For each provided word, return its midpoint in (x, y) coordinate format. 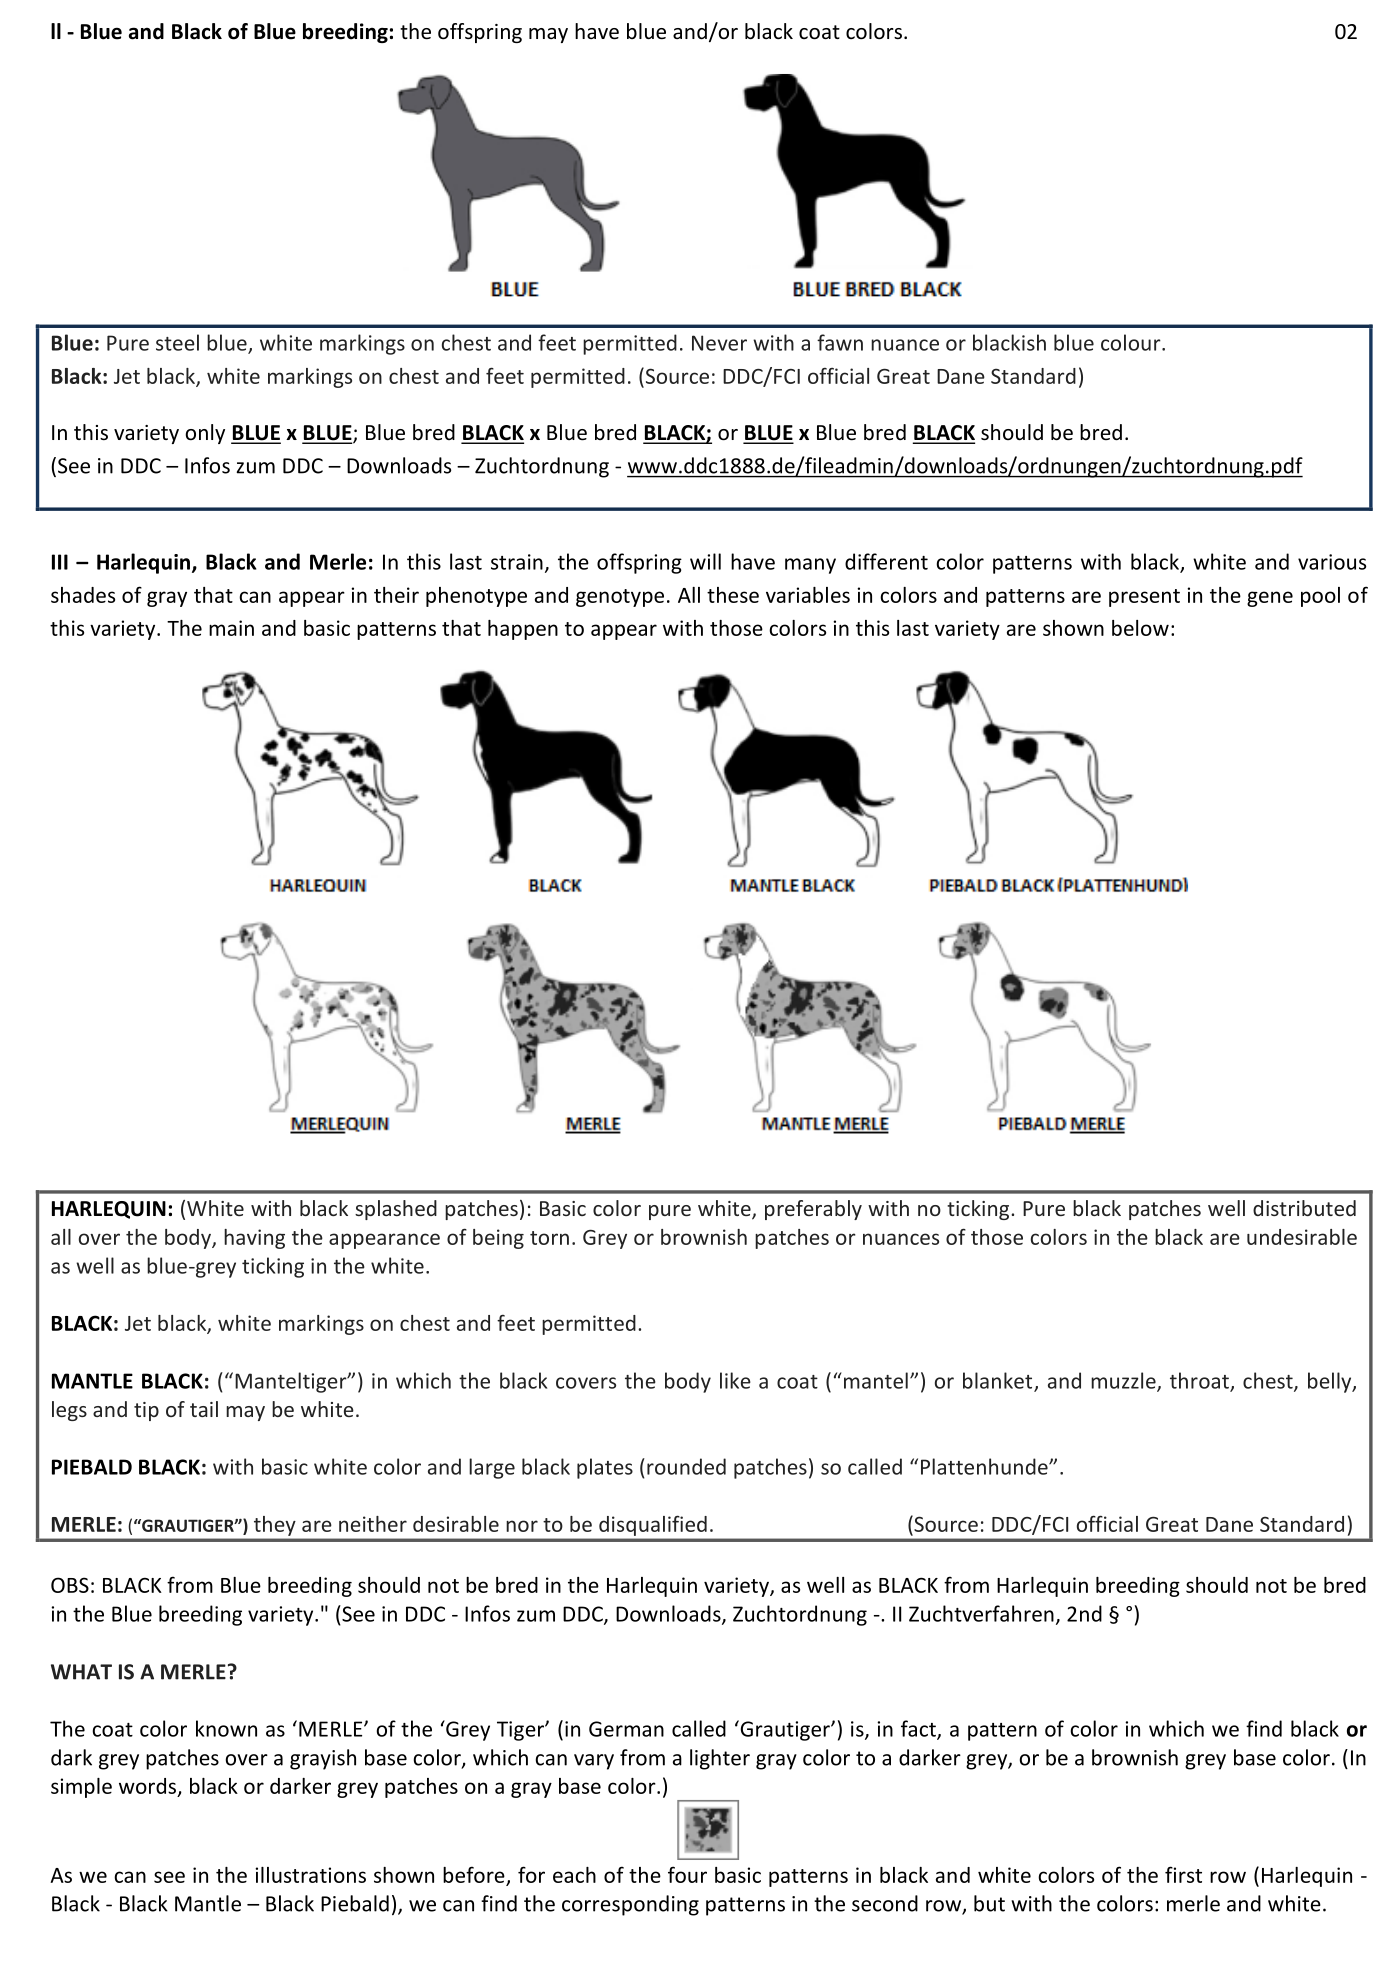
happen (523, 630)
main (231, 628)
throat (1200, 1381)
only (205, 434)
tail (204, 1409)
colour (1132, 342)
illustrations (310, 1875)
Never (719, 343)
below (1140, 628)
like (735, 1380)
